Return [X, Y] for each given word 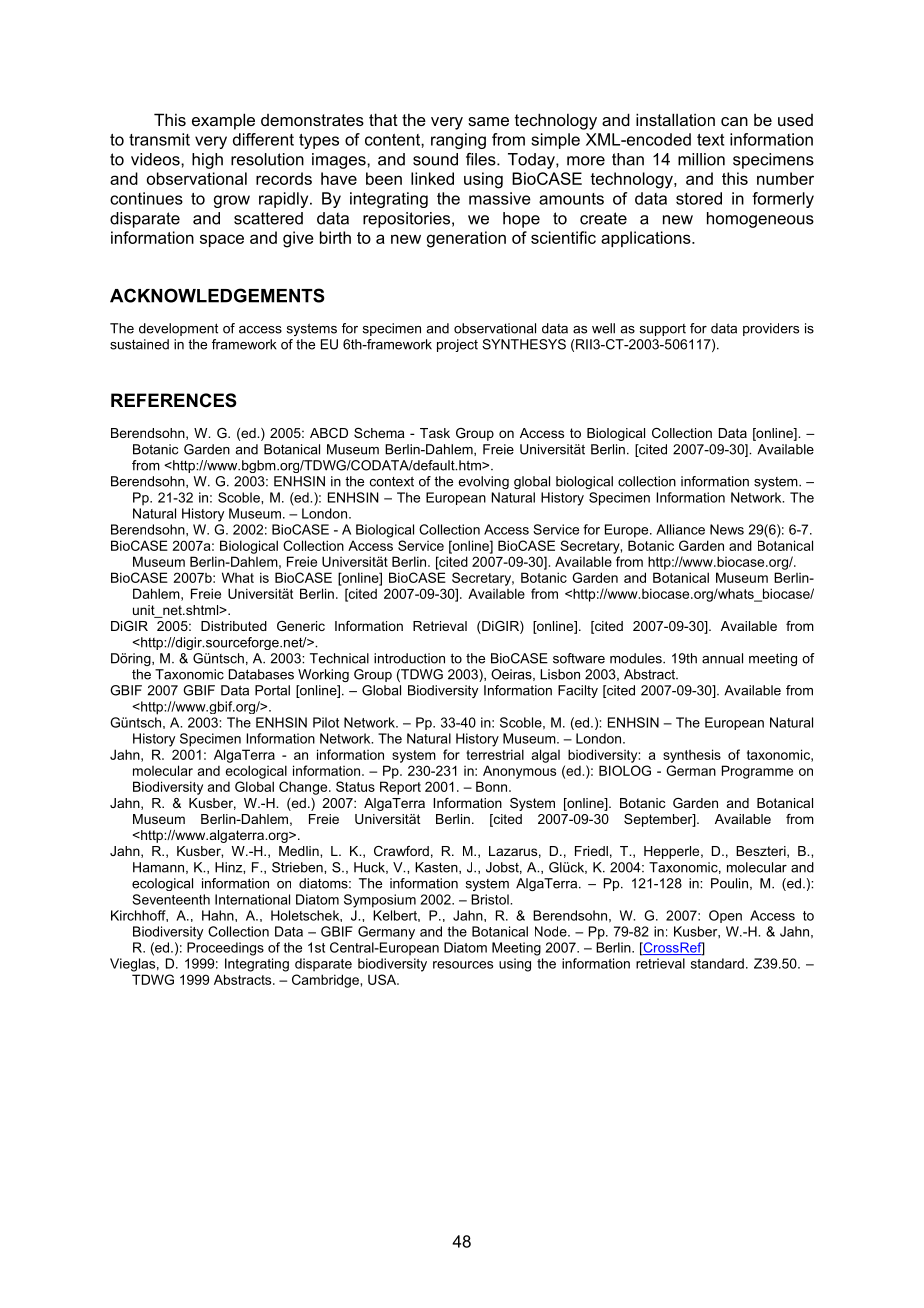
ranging [458, 141]
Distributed [234, 626]
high [207, 161]
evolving [483, 482]
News [727, 529]
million [701, 159]
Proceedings [225, 949]
